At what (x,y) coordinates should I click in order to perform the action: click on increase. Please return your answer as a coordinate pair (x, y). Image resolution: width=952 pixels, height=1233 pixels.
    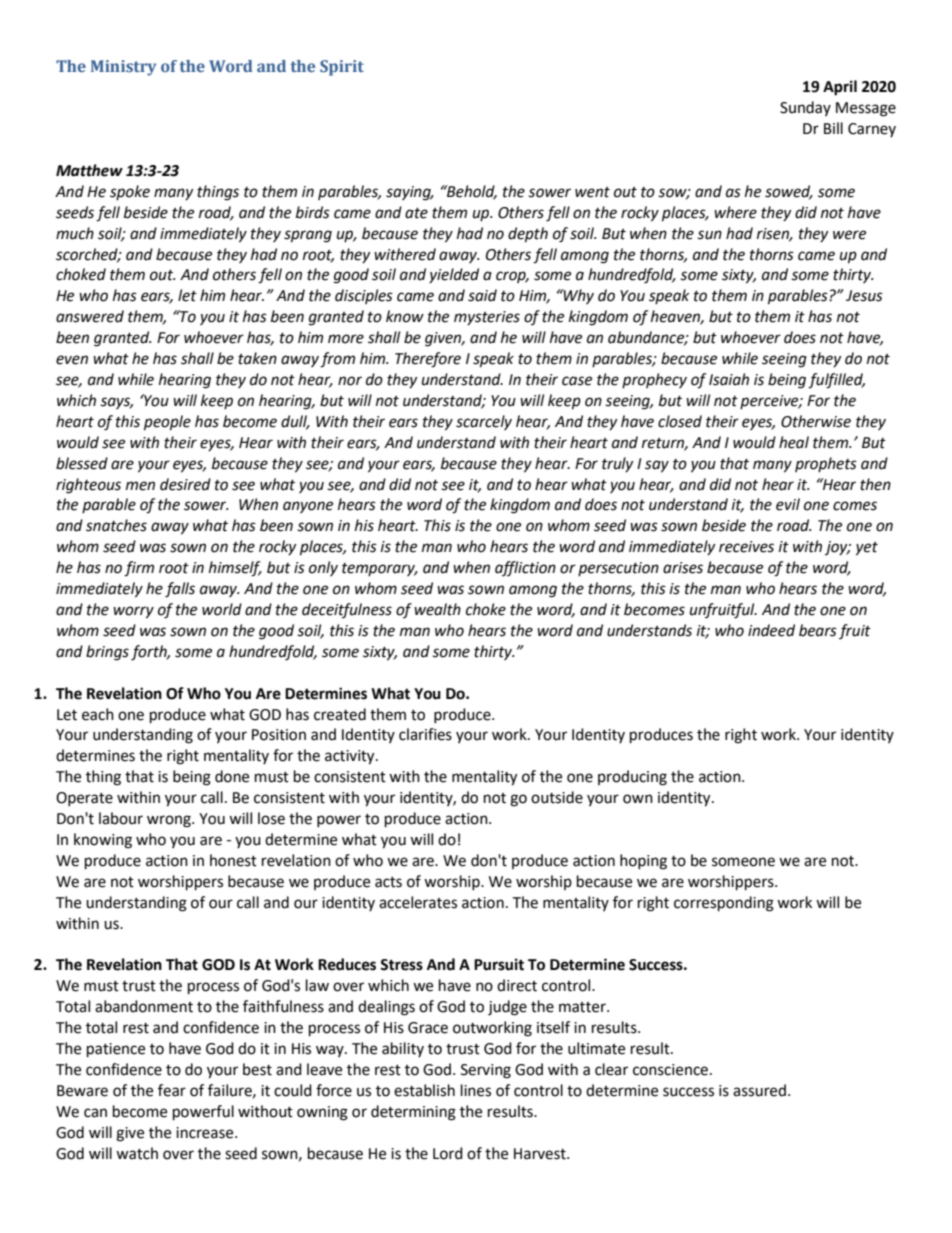
    Looking at the image, I should click on (206, 1133).
